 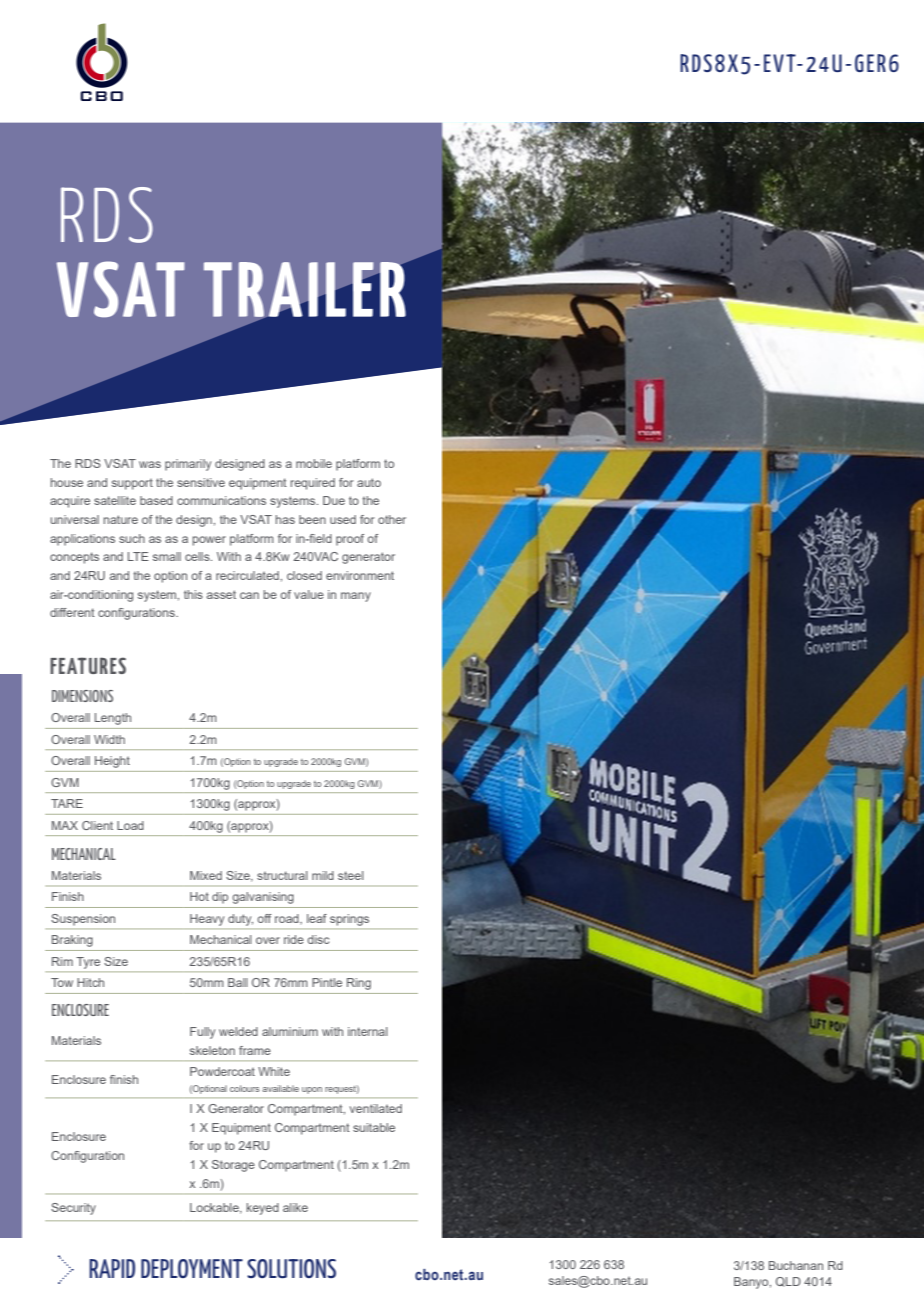 I want to click on ventilated, so click(x=376, y=1108).
